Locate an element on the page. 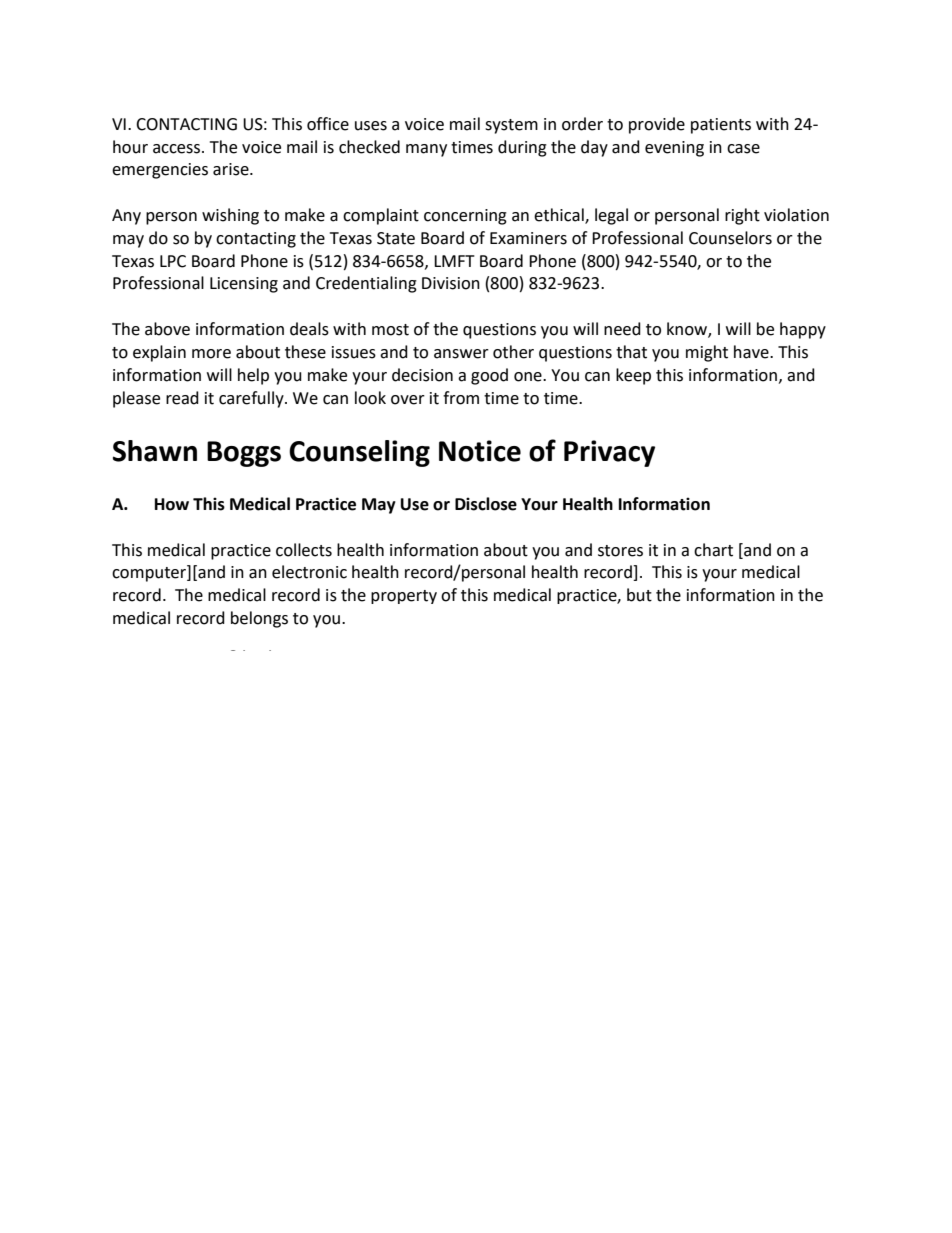 This image has height=1233, width=952. but is located at coordinates (639, 595).
